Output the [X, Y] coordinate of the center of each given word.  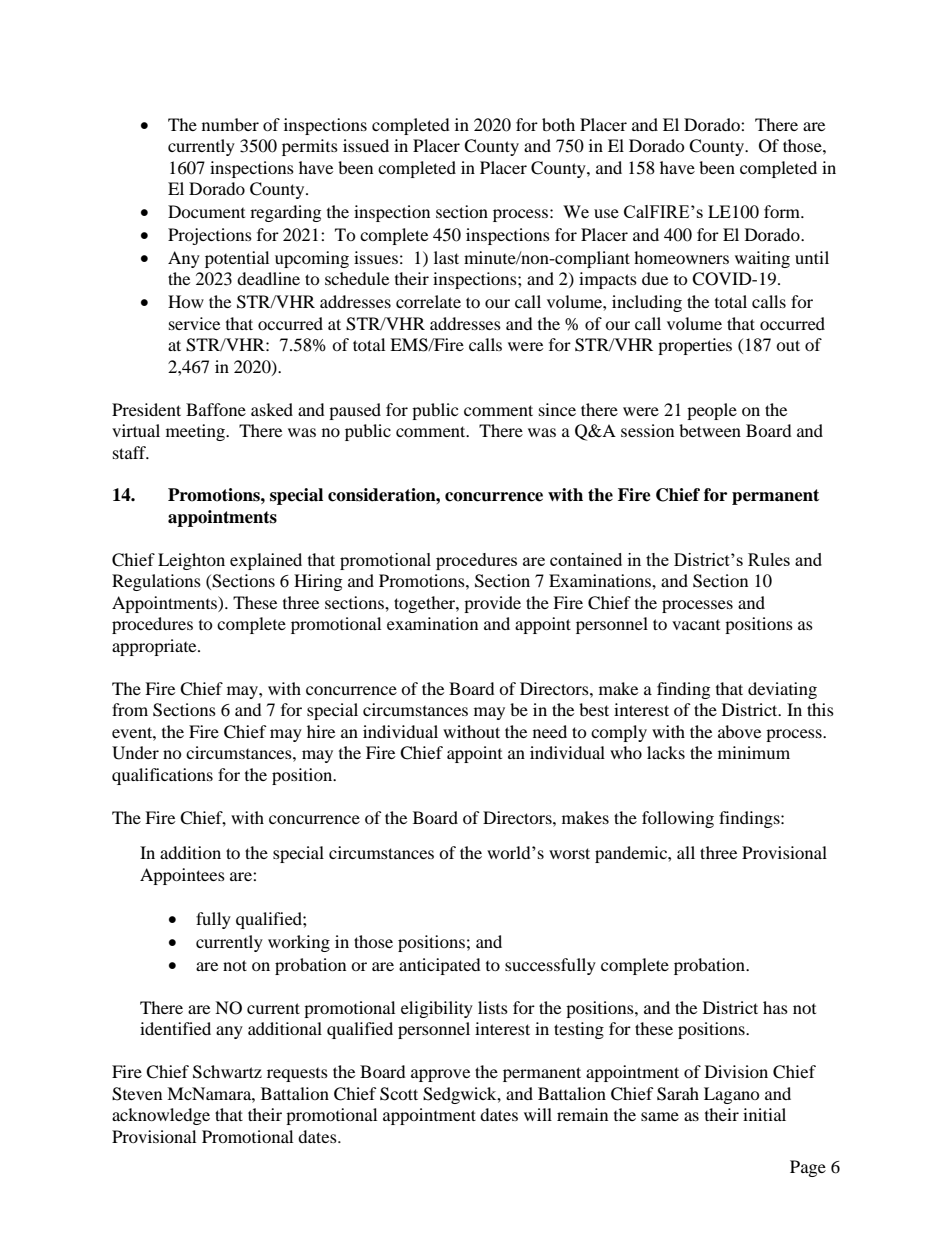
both [558, 124]
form [783, 211]
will [538, 1114]
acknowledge [161, 1116]
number [230, 124]
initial [764, 1114]
